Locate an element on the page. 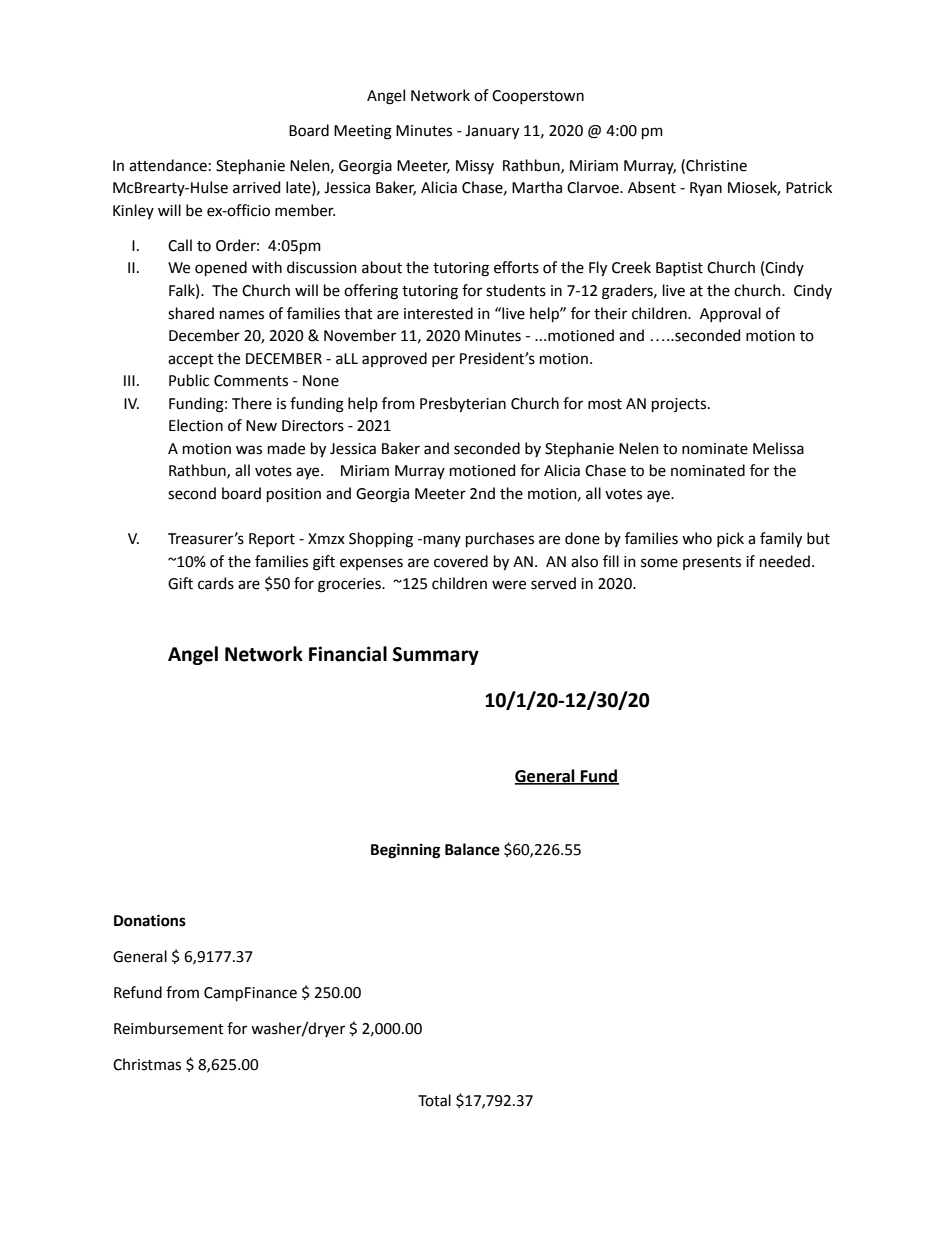  Balance is located at coordinates (472, 849).
